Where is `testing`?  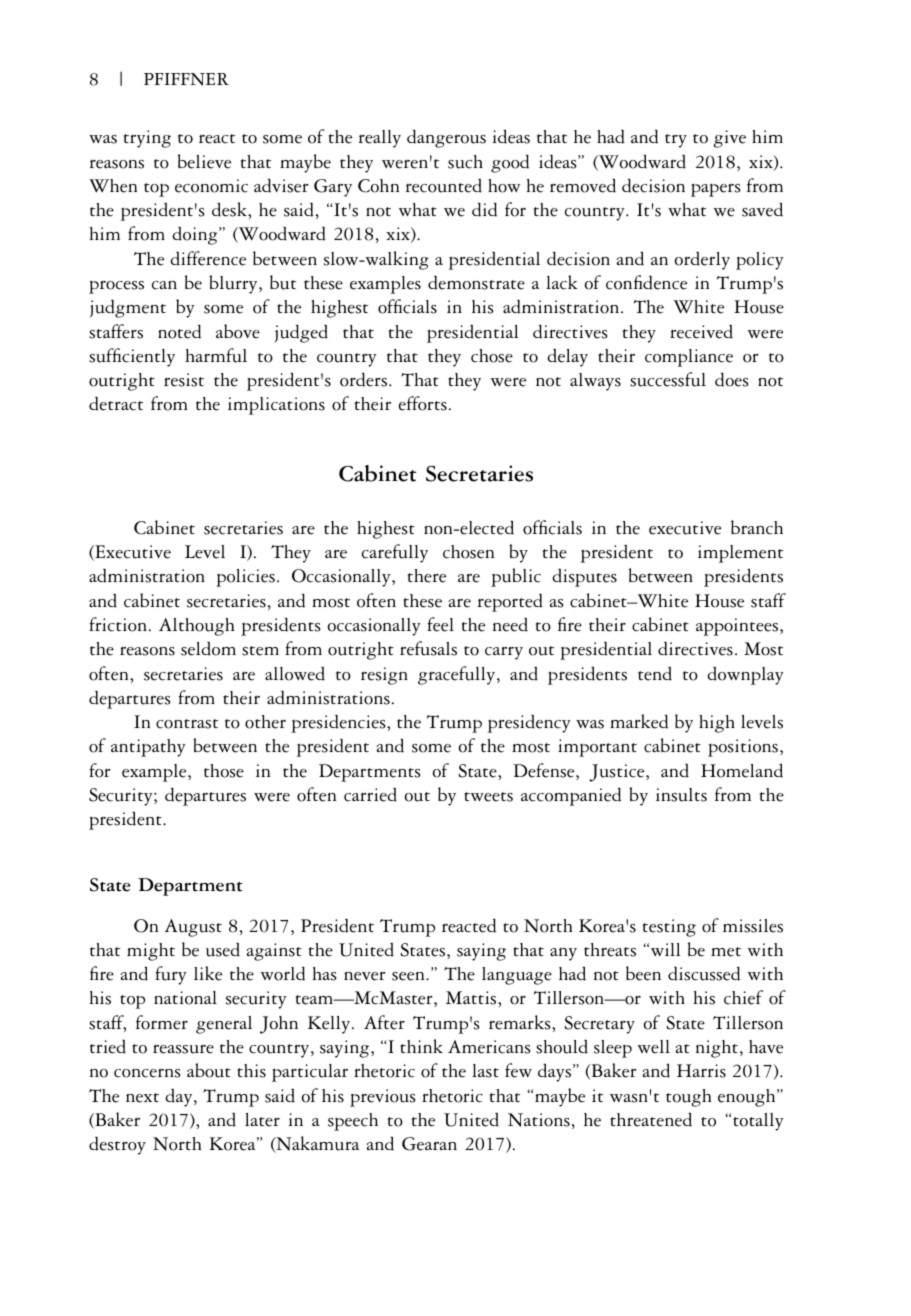 testing is located at coordinates (669, 928).
